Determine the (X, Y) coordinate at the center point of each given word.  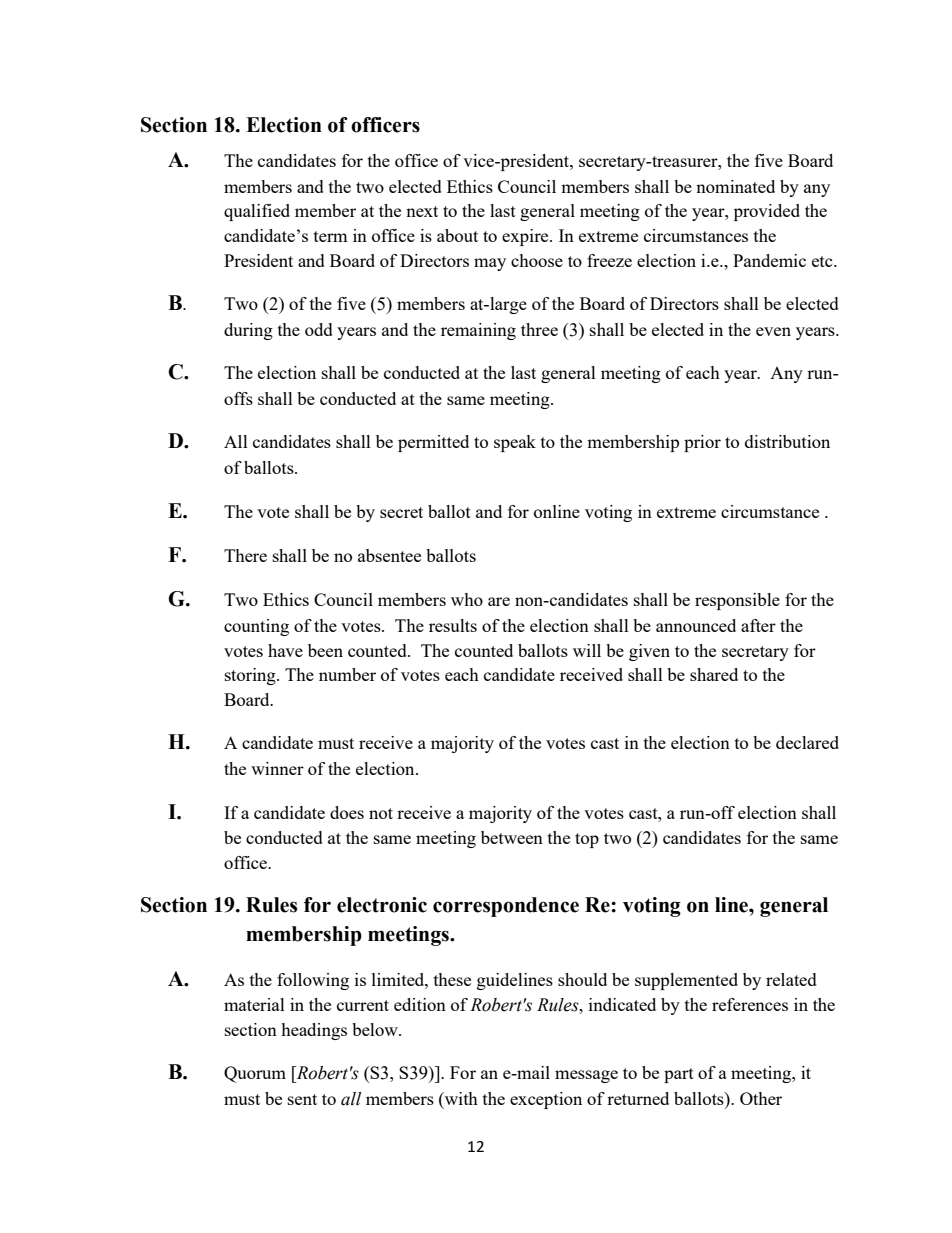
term (331, 236)
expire (526, 237)
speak (515, 443)
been (325, 650)
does (347, 812)
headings (314, 1031)
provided (767, 212)
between (512, 837)
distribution (787, 441)
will (587, 650)
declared (807, 742)
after (758, 625)
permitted (433, 443)
